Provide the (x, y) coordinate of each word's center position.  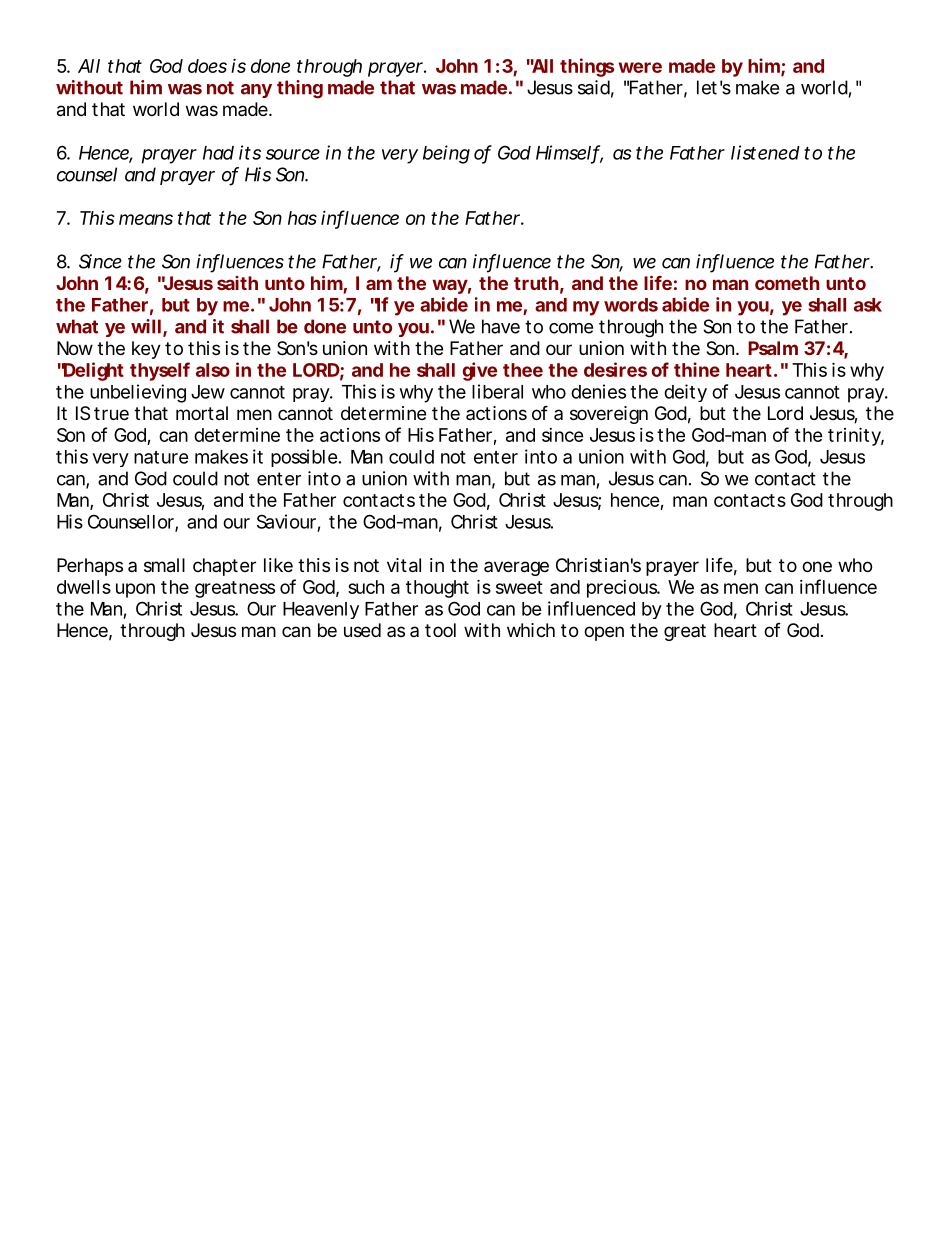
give (479, 371)
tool (440, 630)
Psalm (773, 348)
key (146, 350)
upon (135, 590)
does (207, 66)
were (640, 67)
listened (765, 152)
